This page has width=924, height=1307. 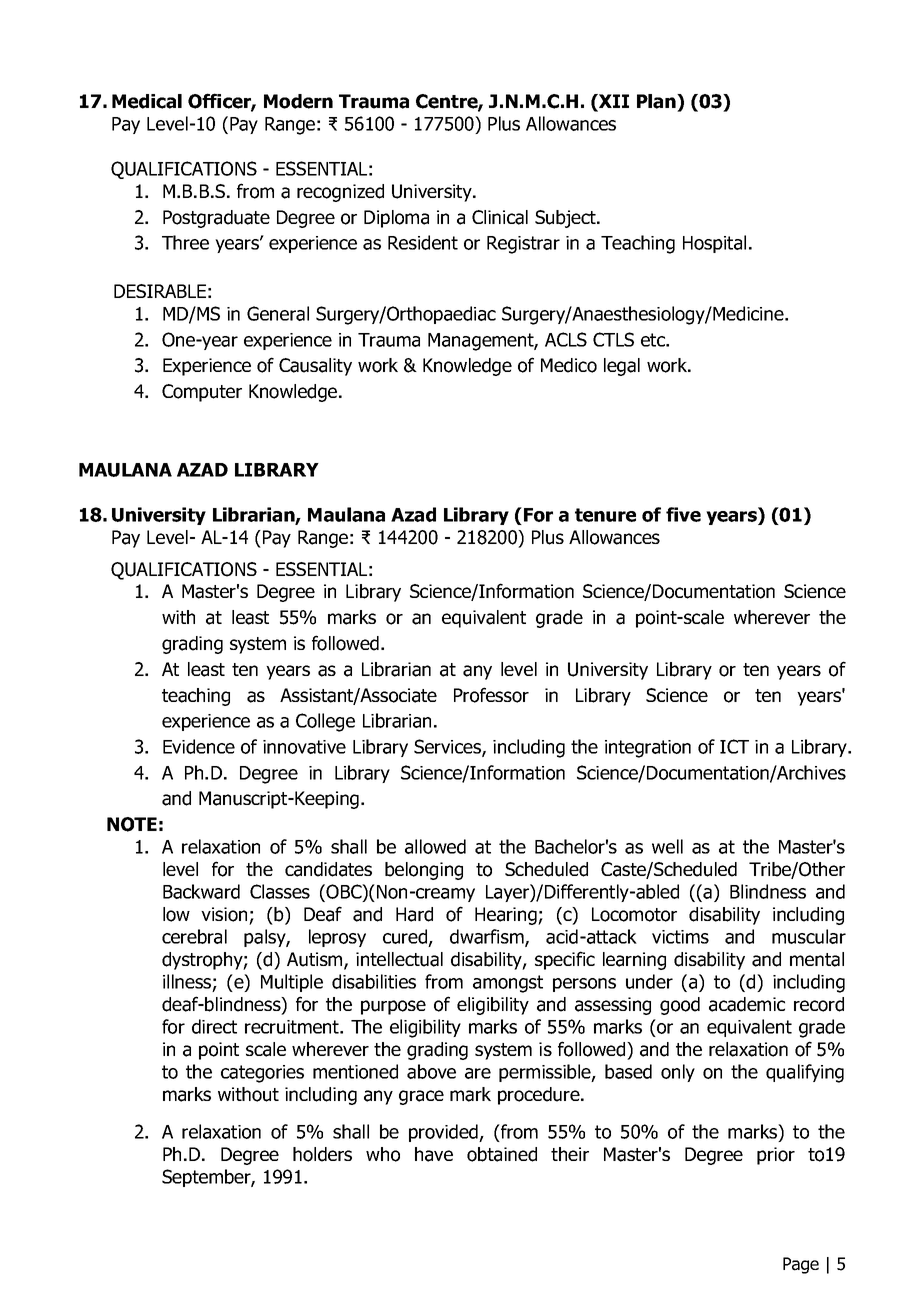 I want to click on Evidence, so click(x=199, y=746).
